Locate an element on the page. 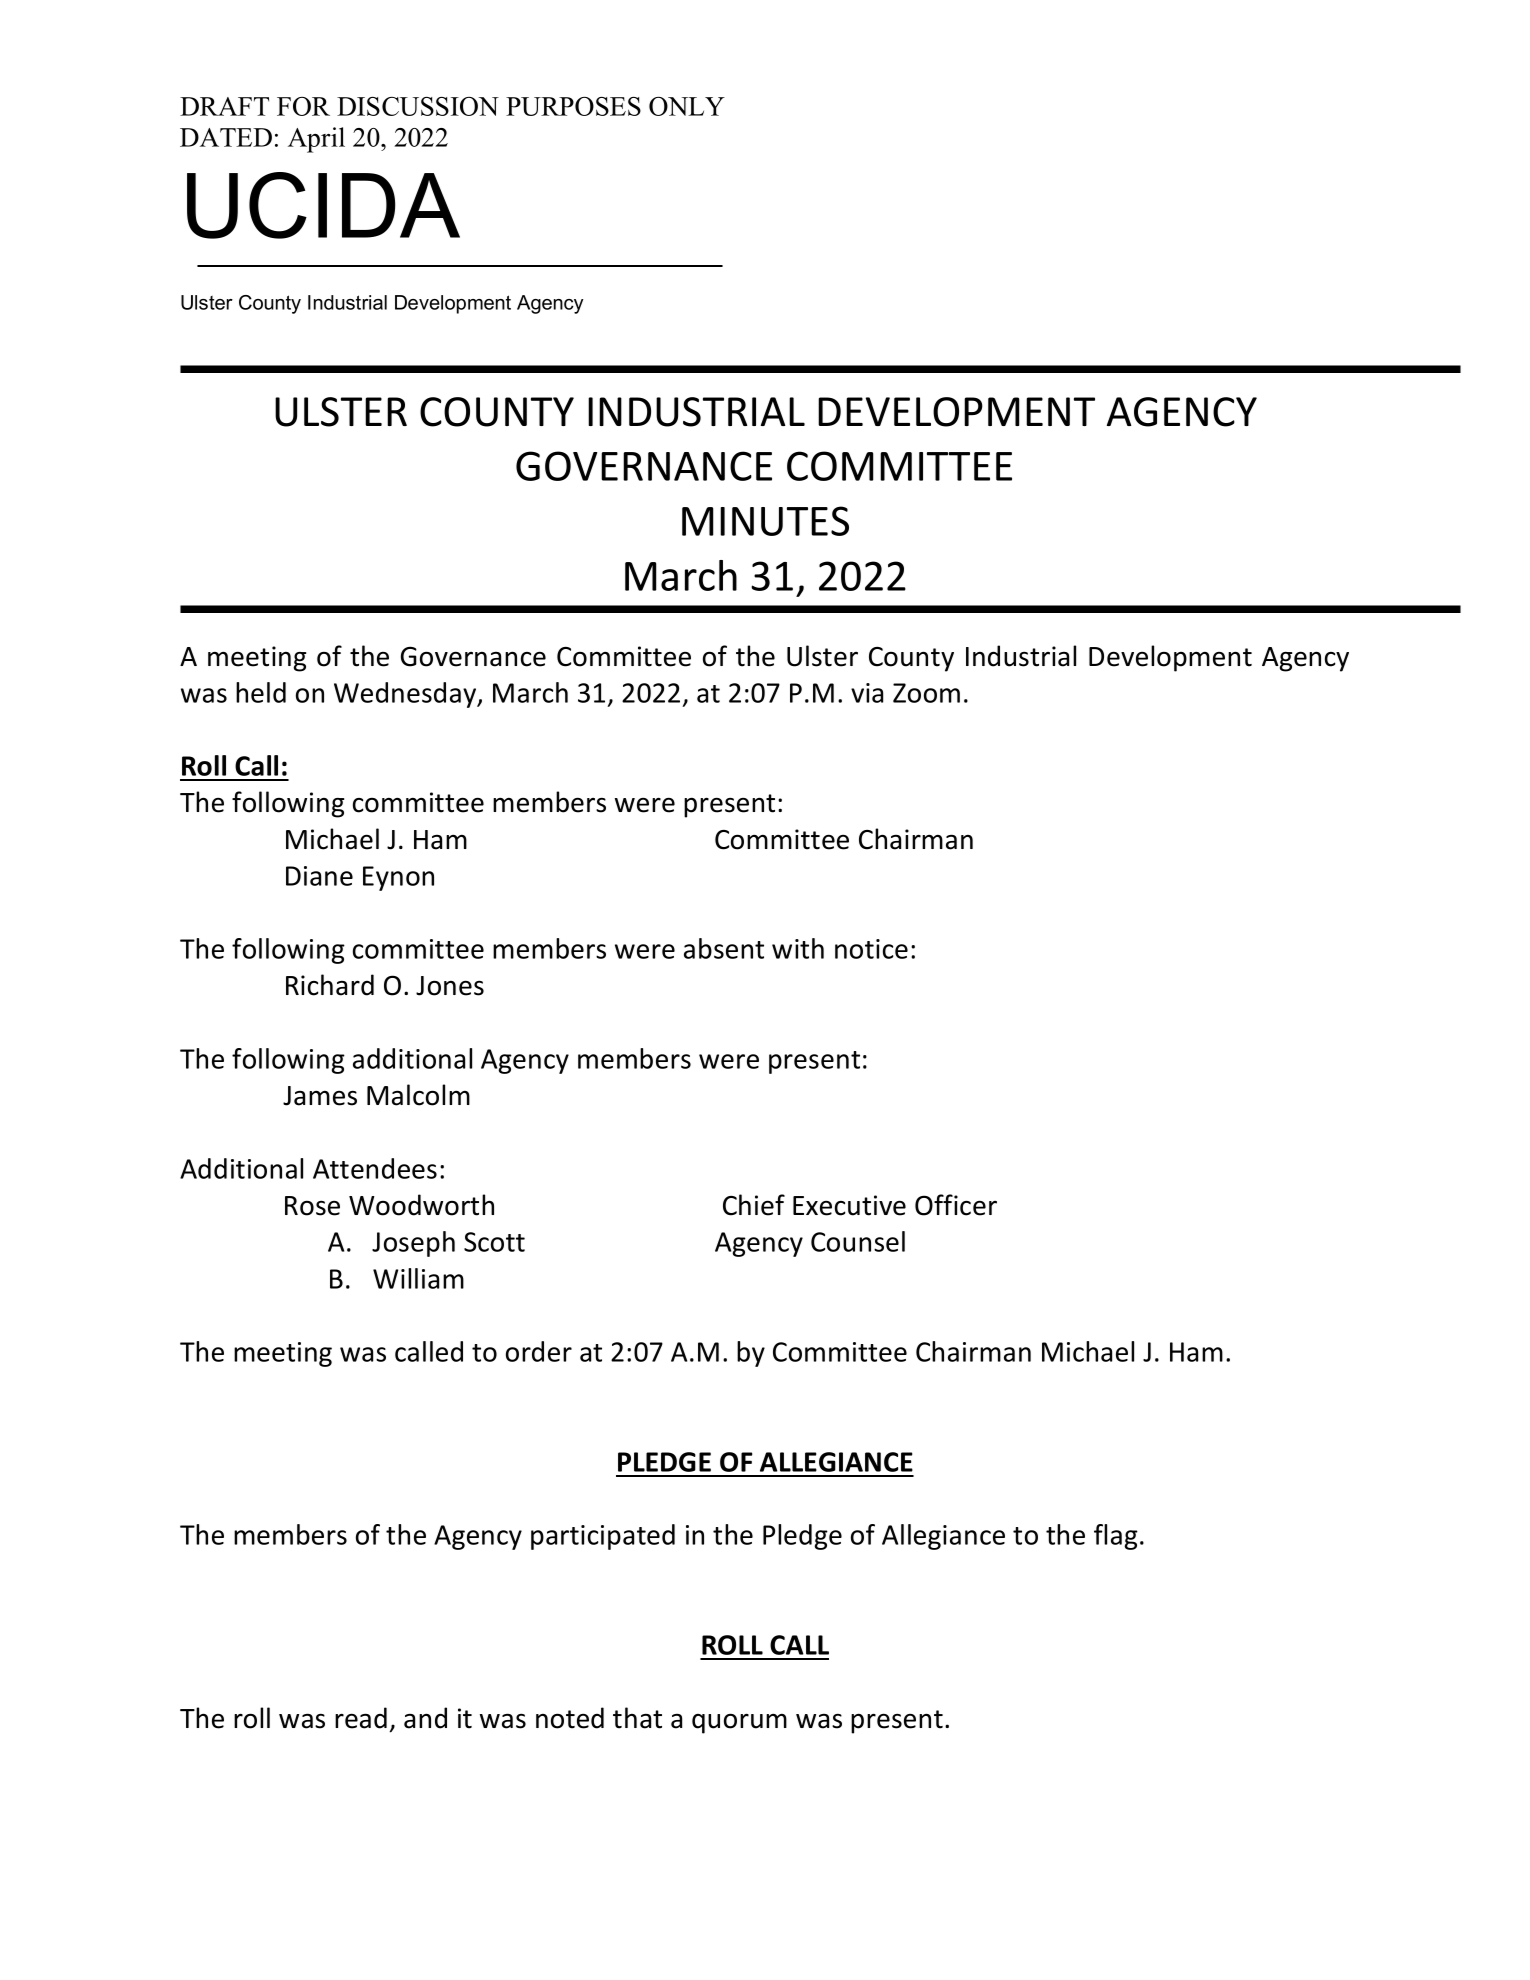 The height and width of the page is (1980, 1530). read is located at coordinates (361, 1718).
